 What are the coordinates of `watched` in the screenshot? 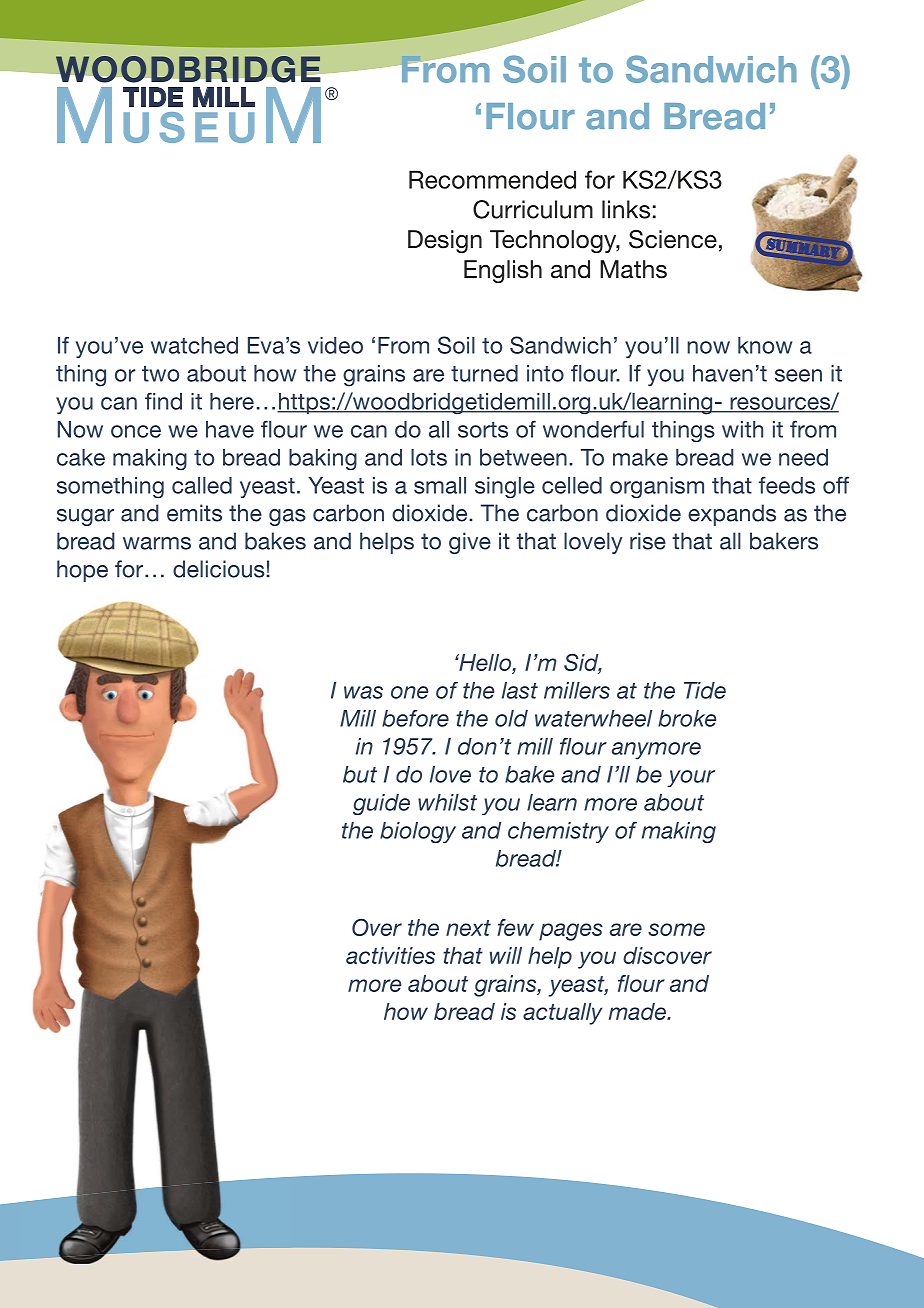 It's located at (194, 345).
